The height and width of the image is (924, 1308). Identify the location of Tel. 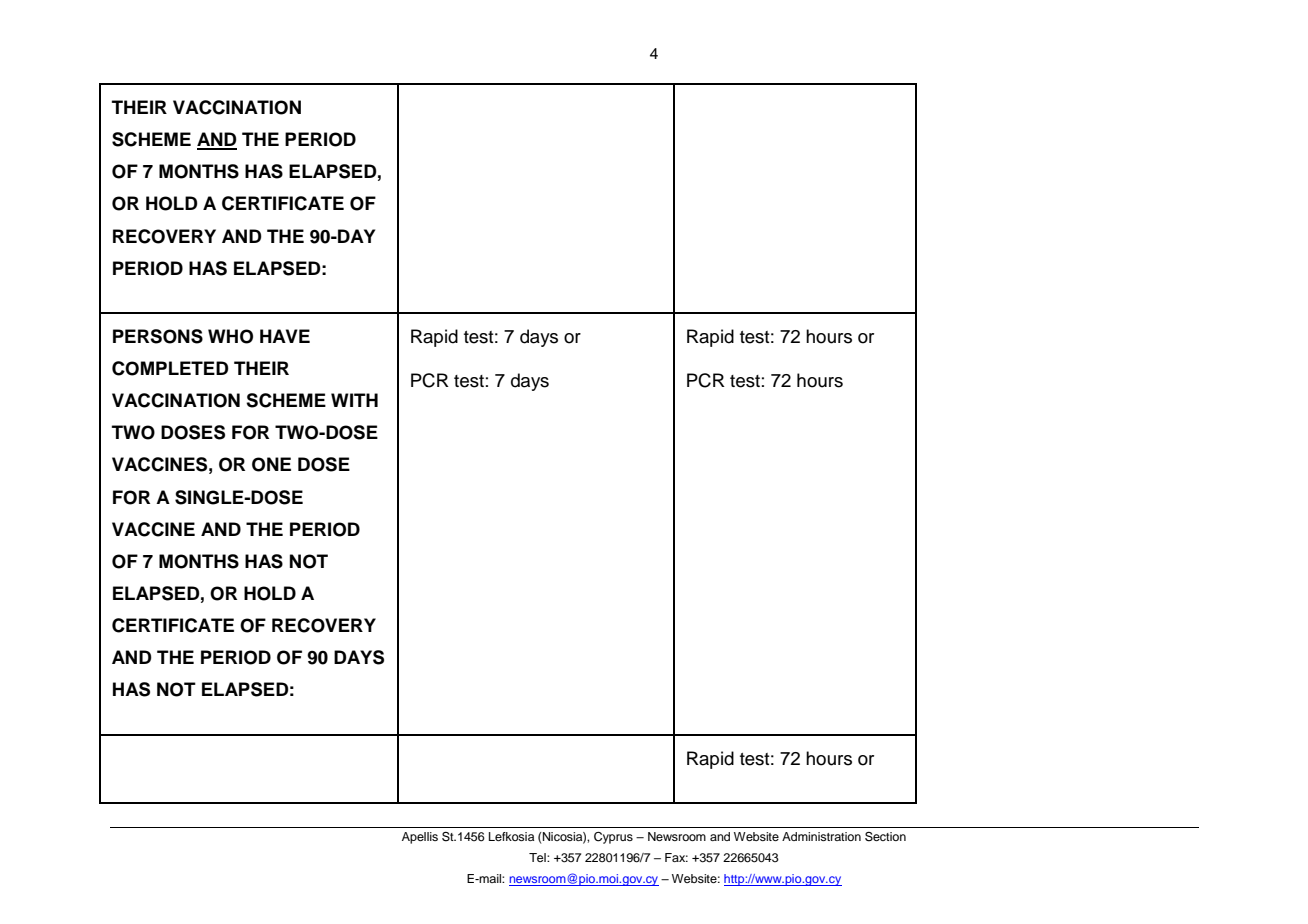
(538, 857).
